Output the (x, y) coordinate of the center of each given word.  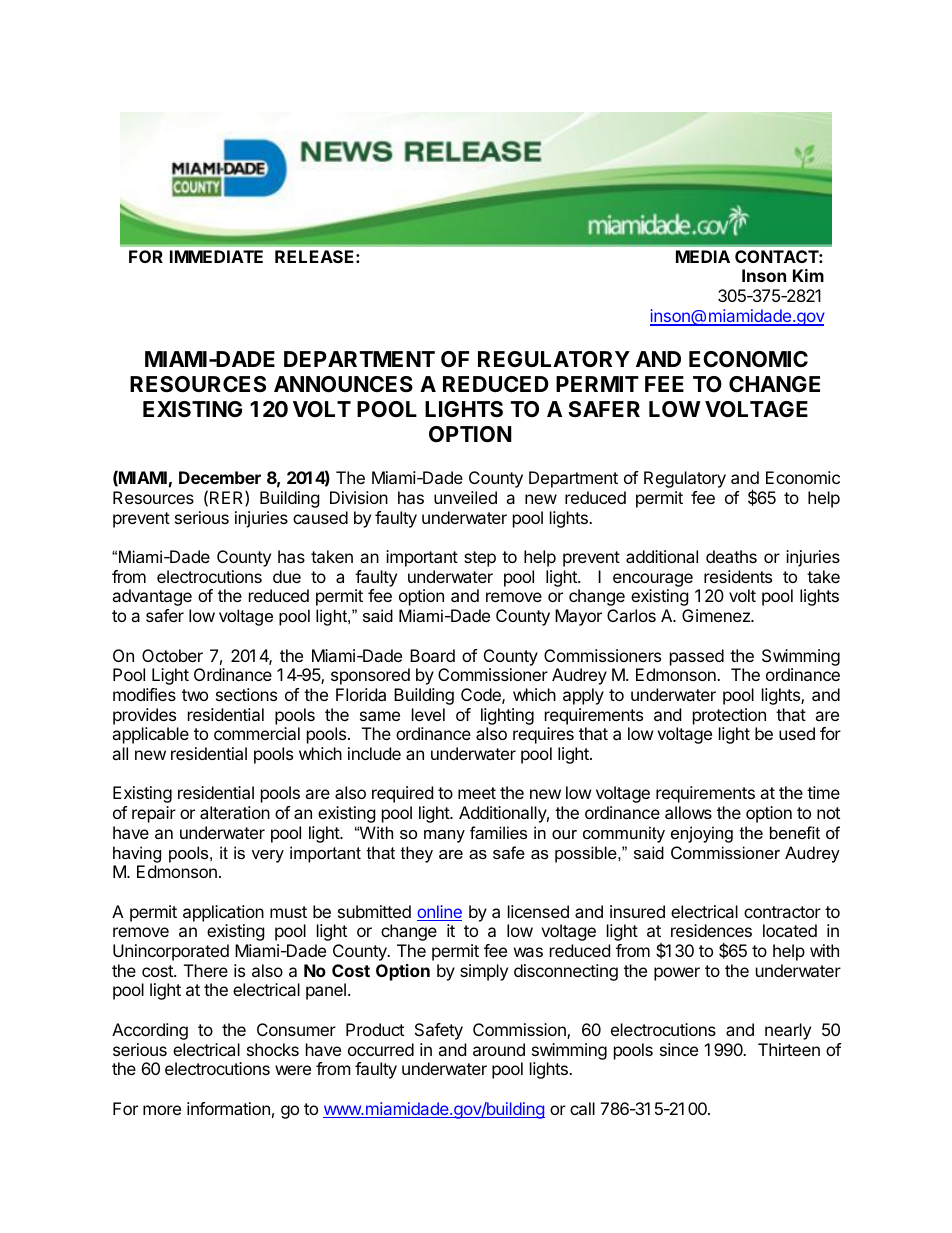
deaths (731, 556)
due (287, 576)
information (228, 1108)
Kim (808, 275)
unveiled (465, 497)
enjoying (702, 834)
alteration (235, 812)
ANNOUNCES (343, 384)
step (480, 559)
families (498, 832)
